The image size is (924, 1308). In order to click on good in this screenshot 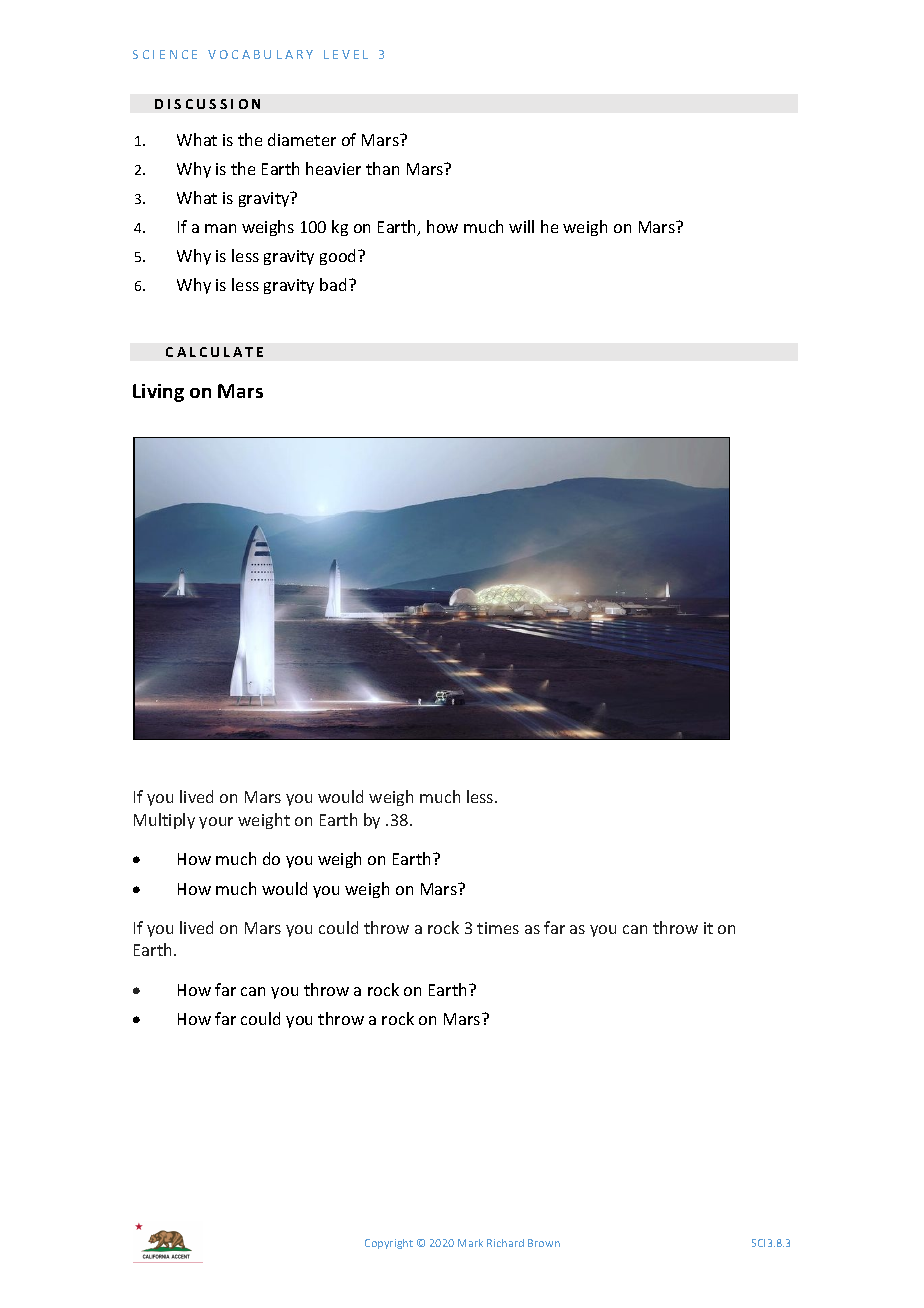, I will do `click(339, 257)`.
